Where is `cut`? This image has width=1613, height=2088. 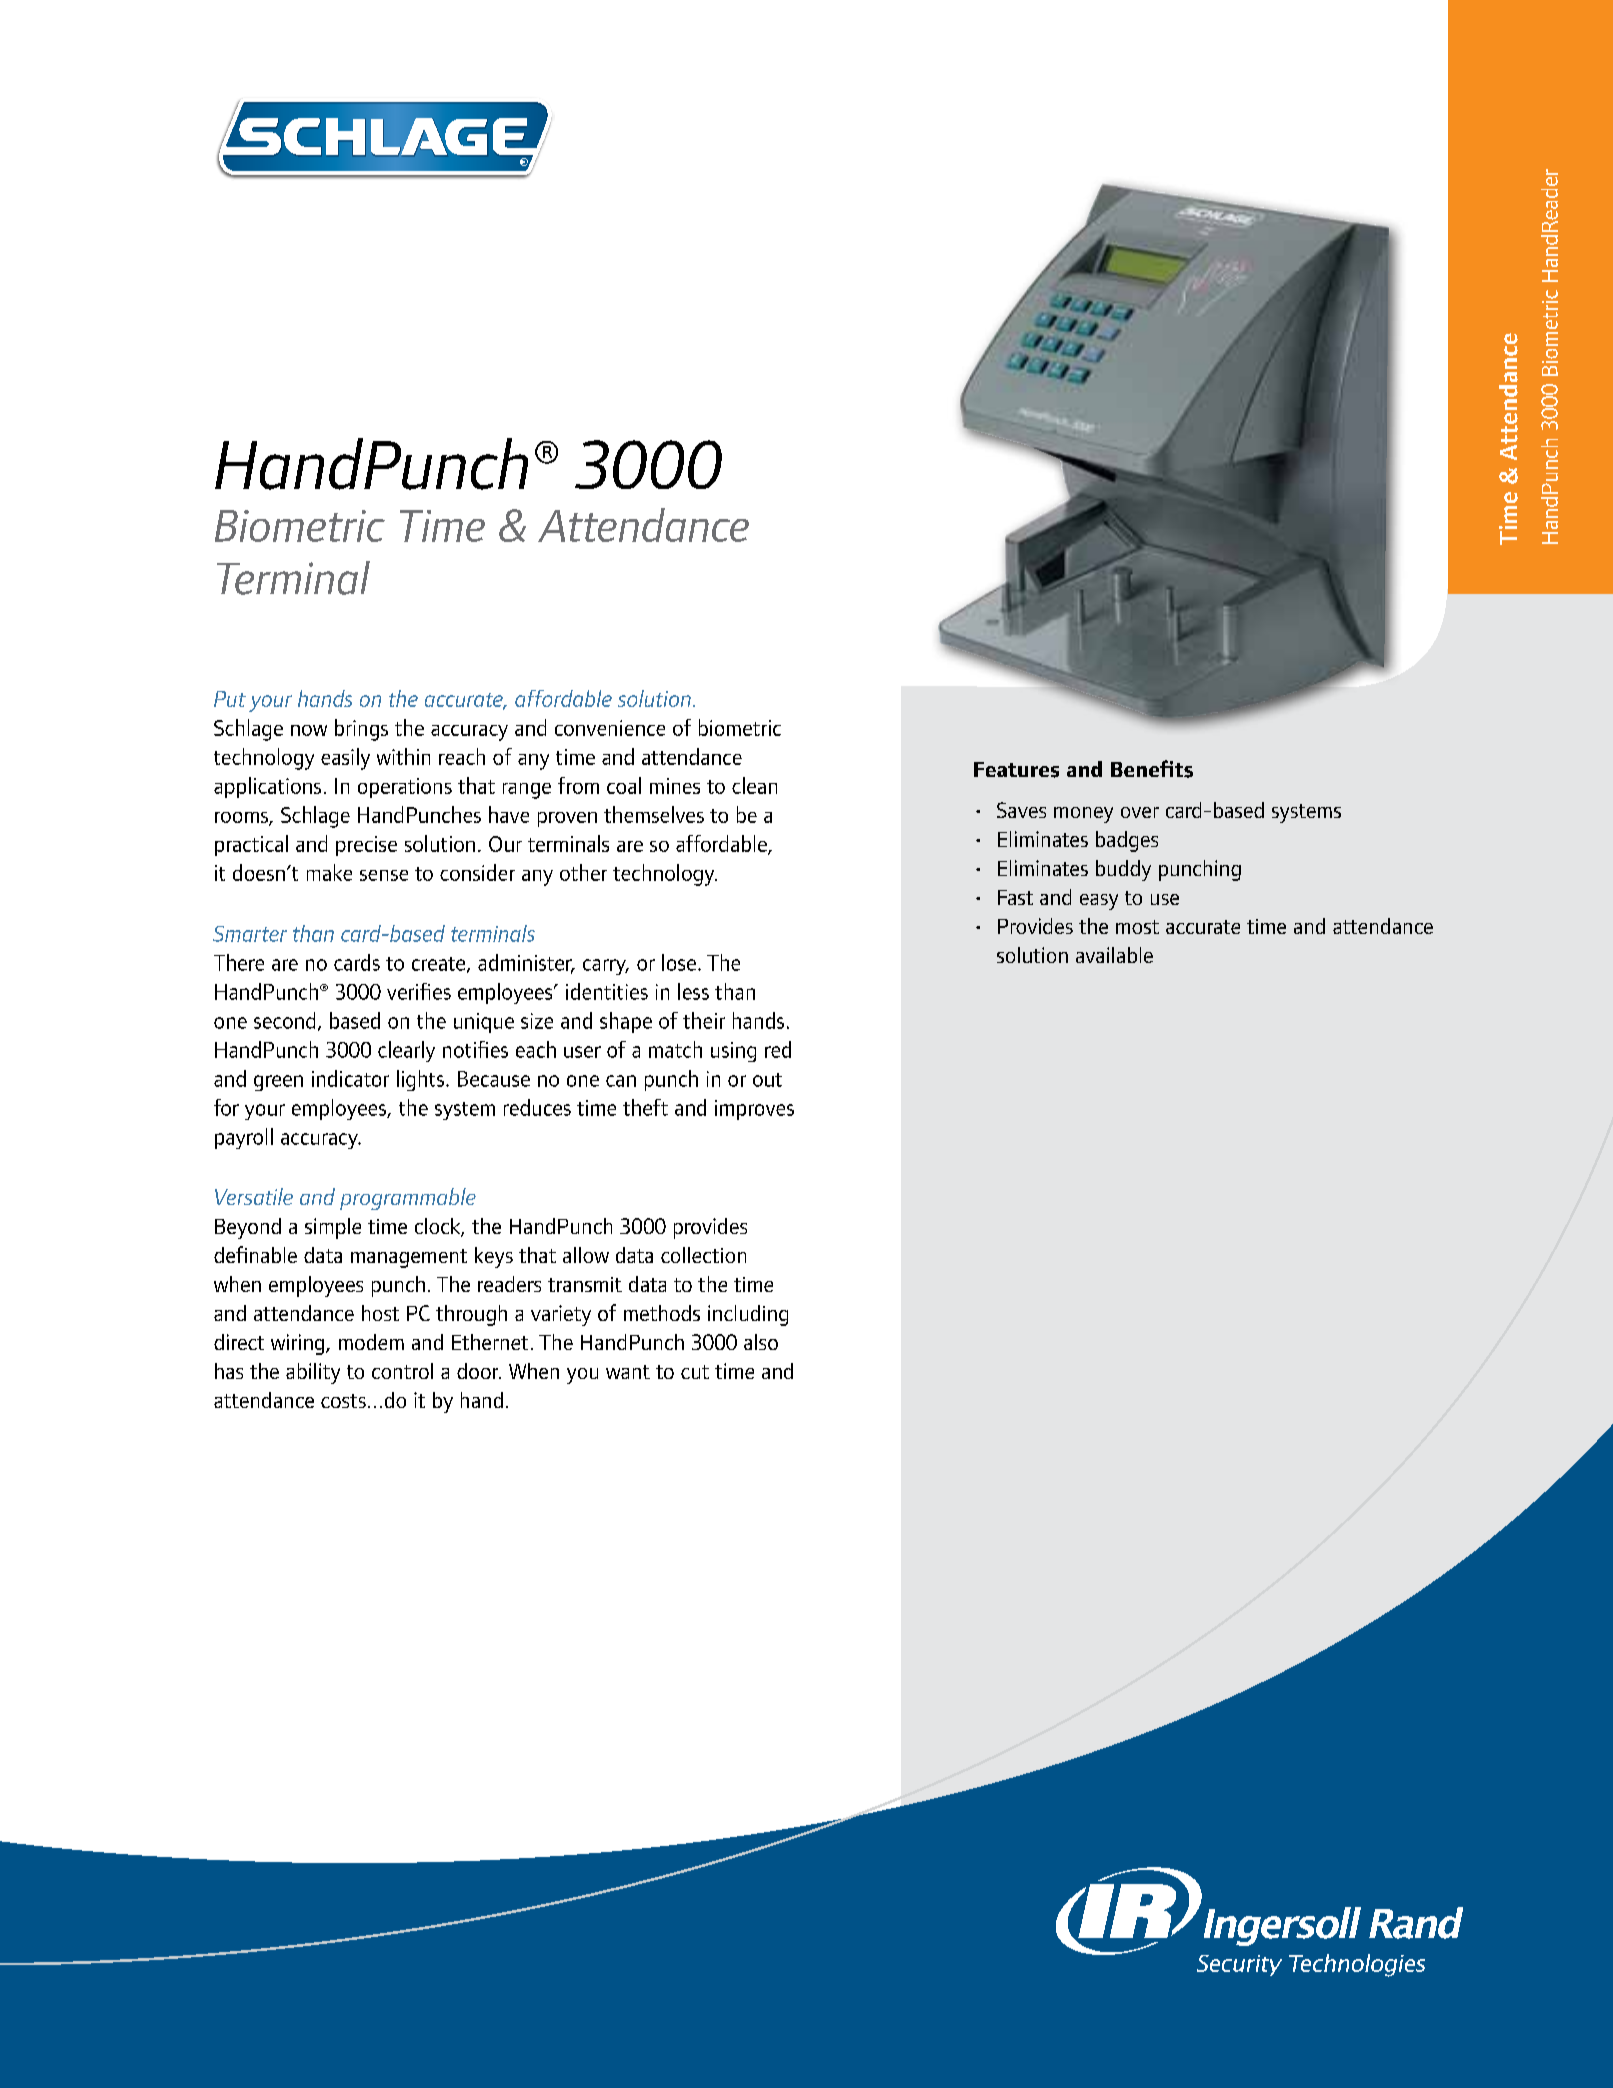 cut is located at coordinates (695, 1372).
